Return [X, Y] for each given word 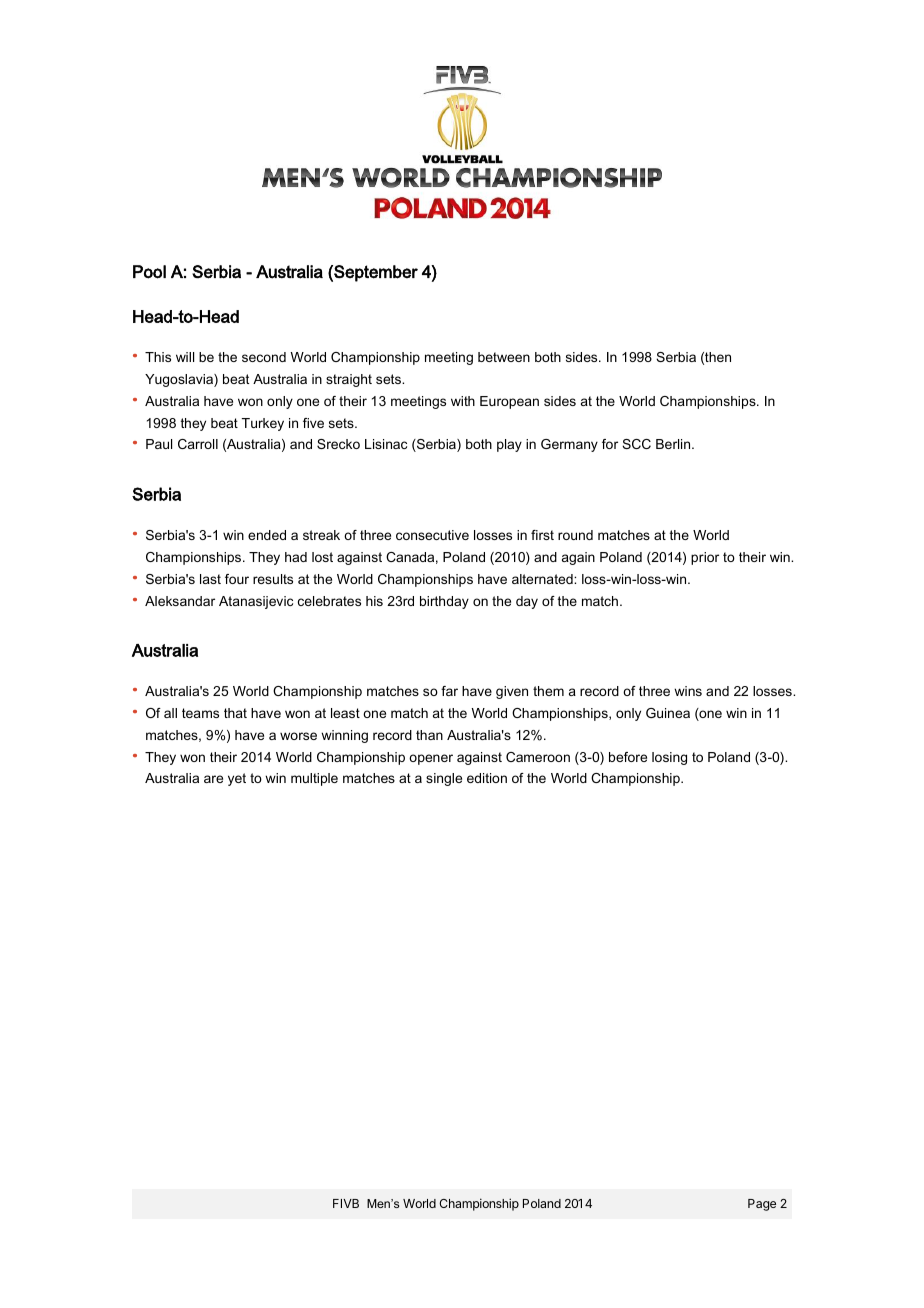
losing [669, 758]
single [444, 779]
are [213, 779]
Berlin [674, 444]
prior [705, 558]
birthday [444, 602]
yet [237, 779]
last [210, 579]
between [504, 357]
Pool [149, 272]
